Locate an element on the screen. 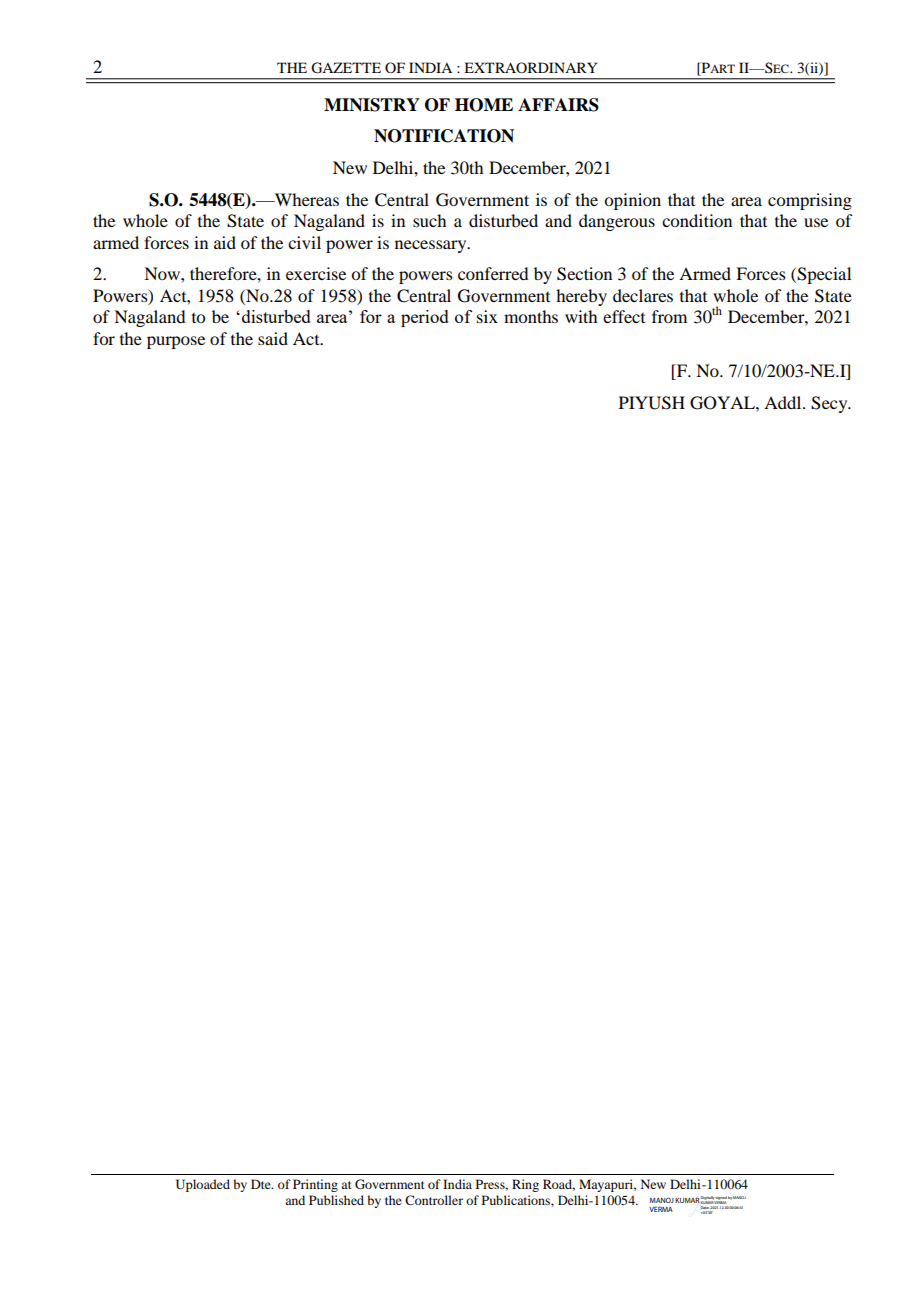 The height and width of the screenshot is (1307, 924). HOME is located at coordinates (484, 105).
